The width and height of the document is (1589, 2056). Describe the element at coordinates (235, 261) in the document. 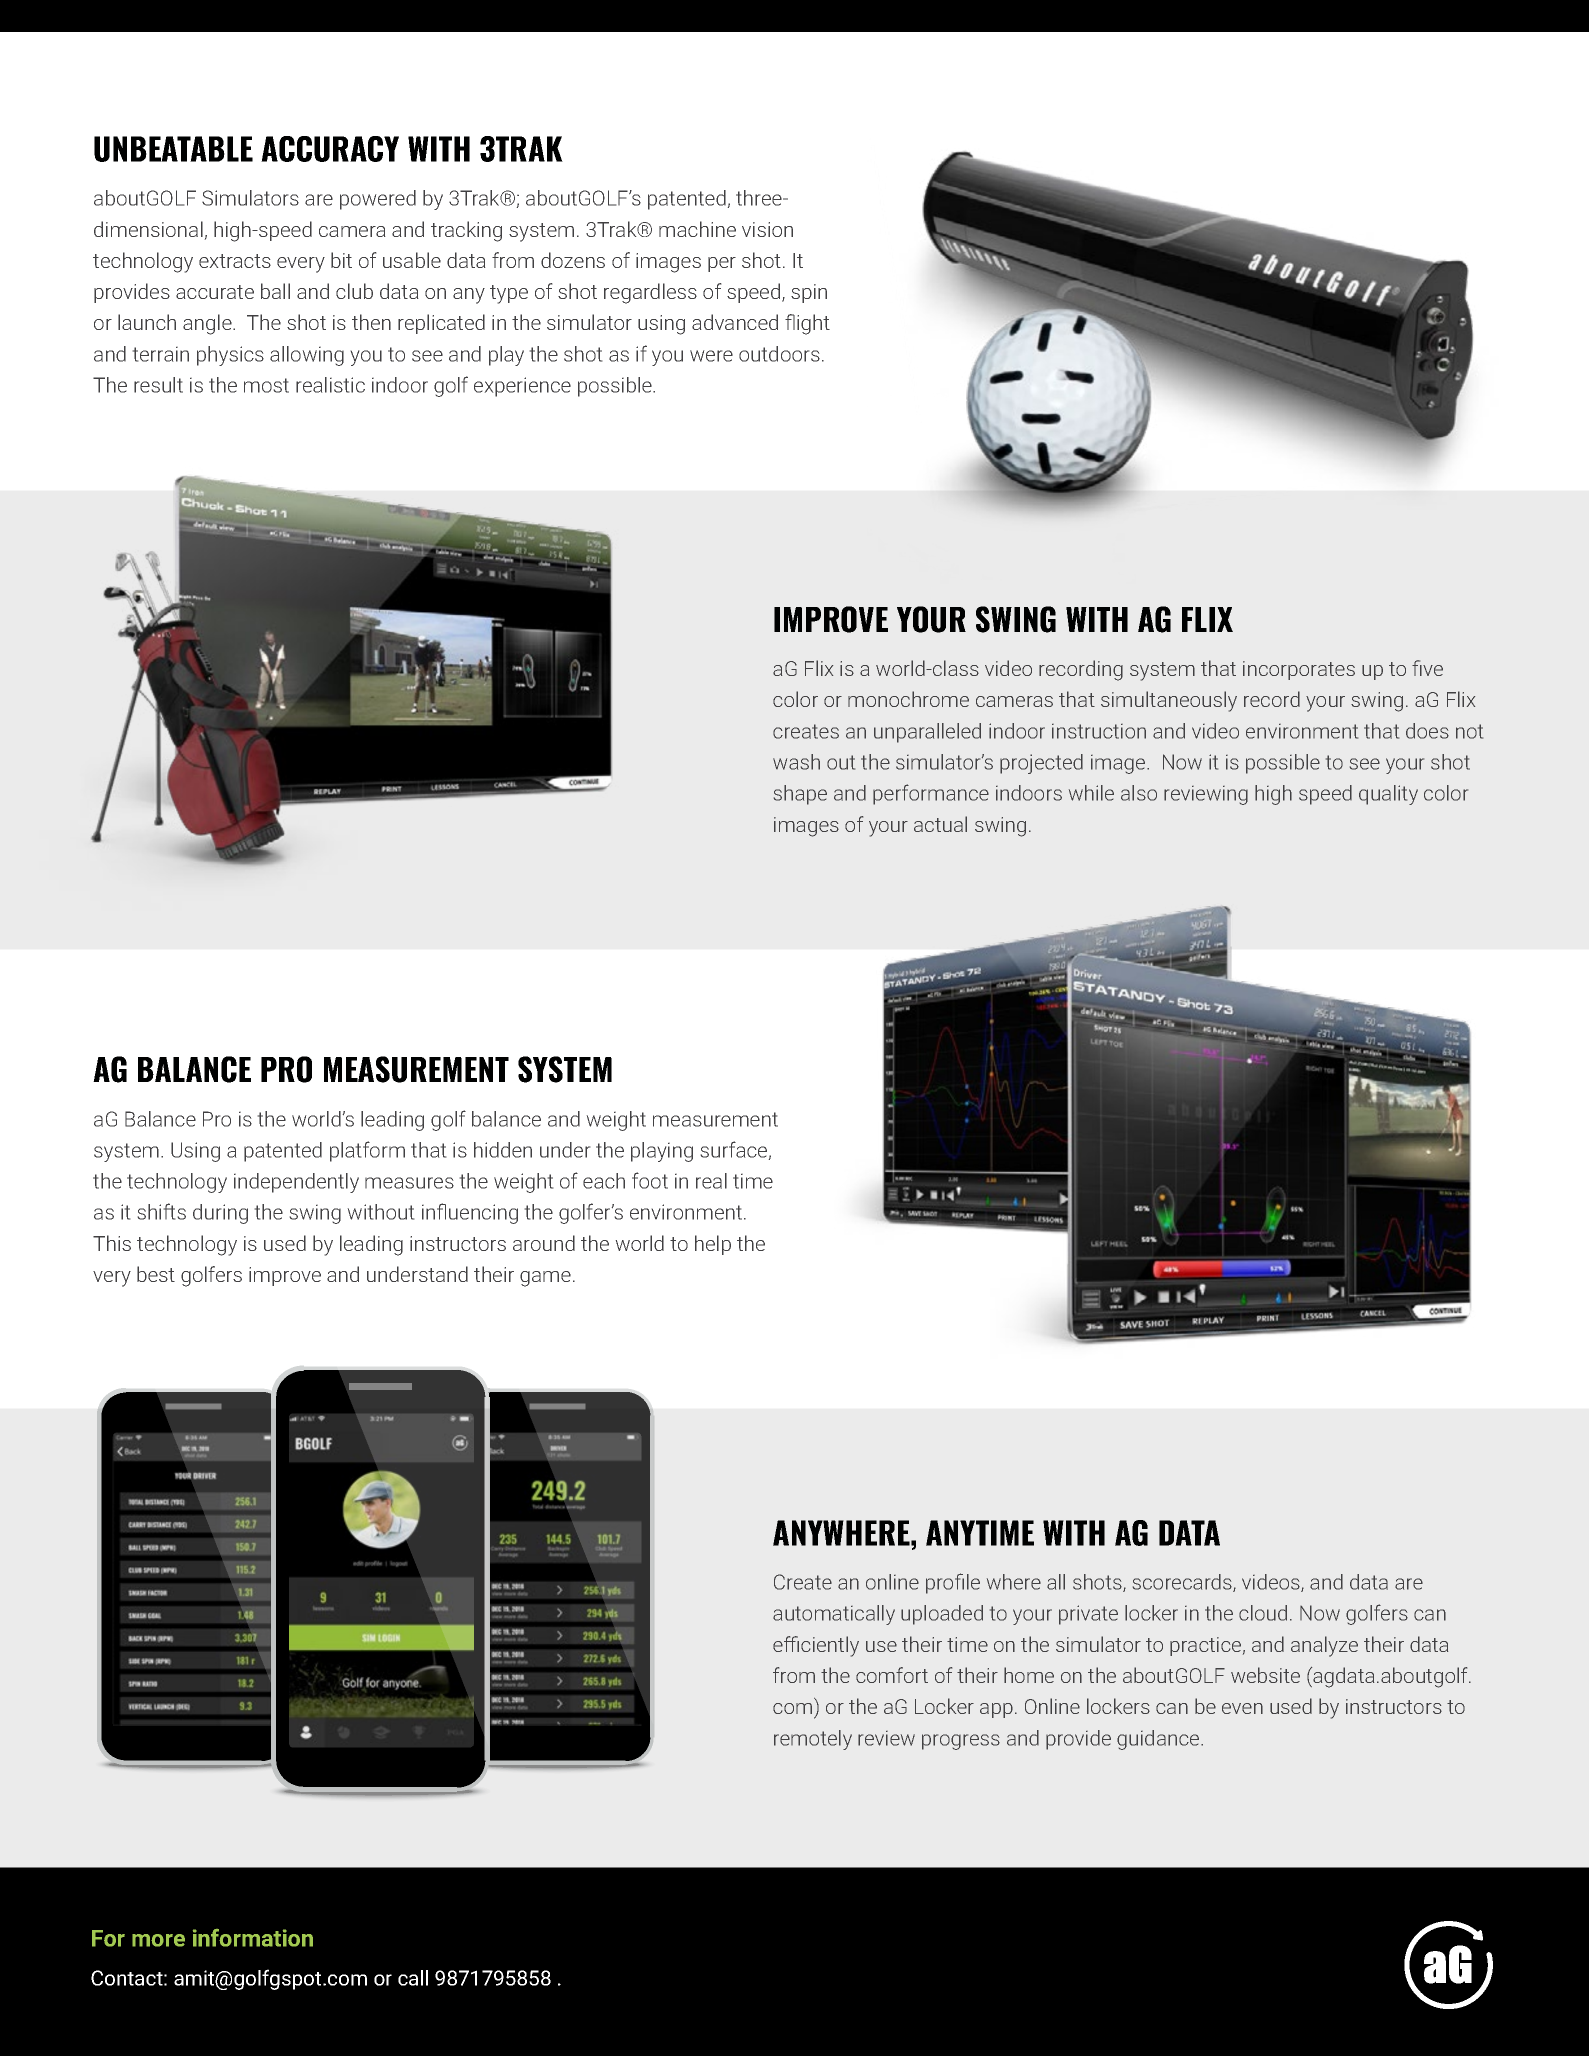

I see `extracts` at that location.
